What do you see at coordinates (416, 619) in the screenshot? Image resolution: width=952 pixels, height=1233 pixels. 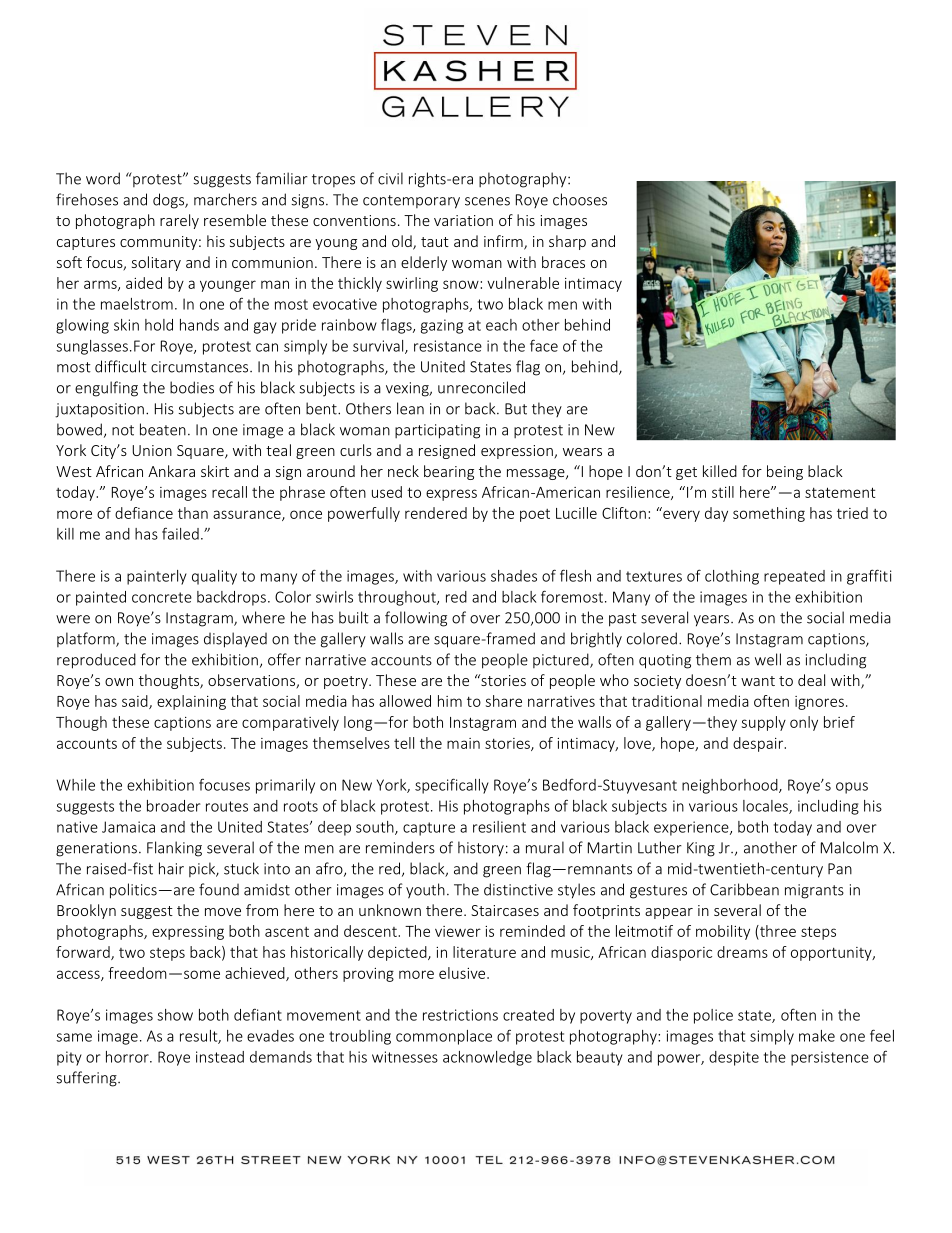 I see `following` at bounding box center [416, 619].
